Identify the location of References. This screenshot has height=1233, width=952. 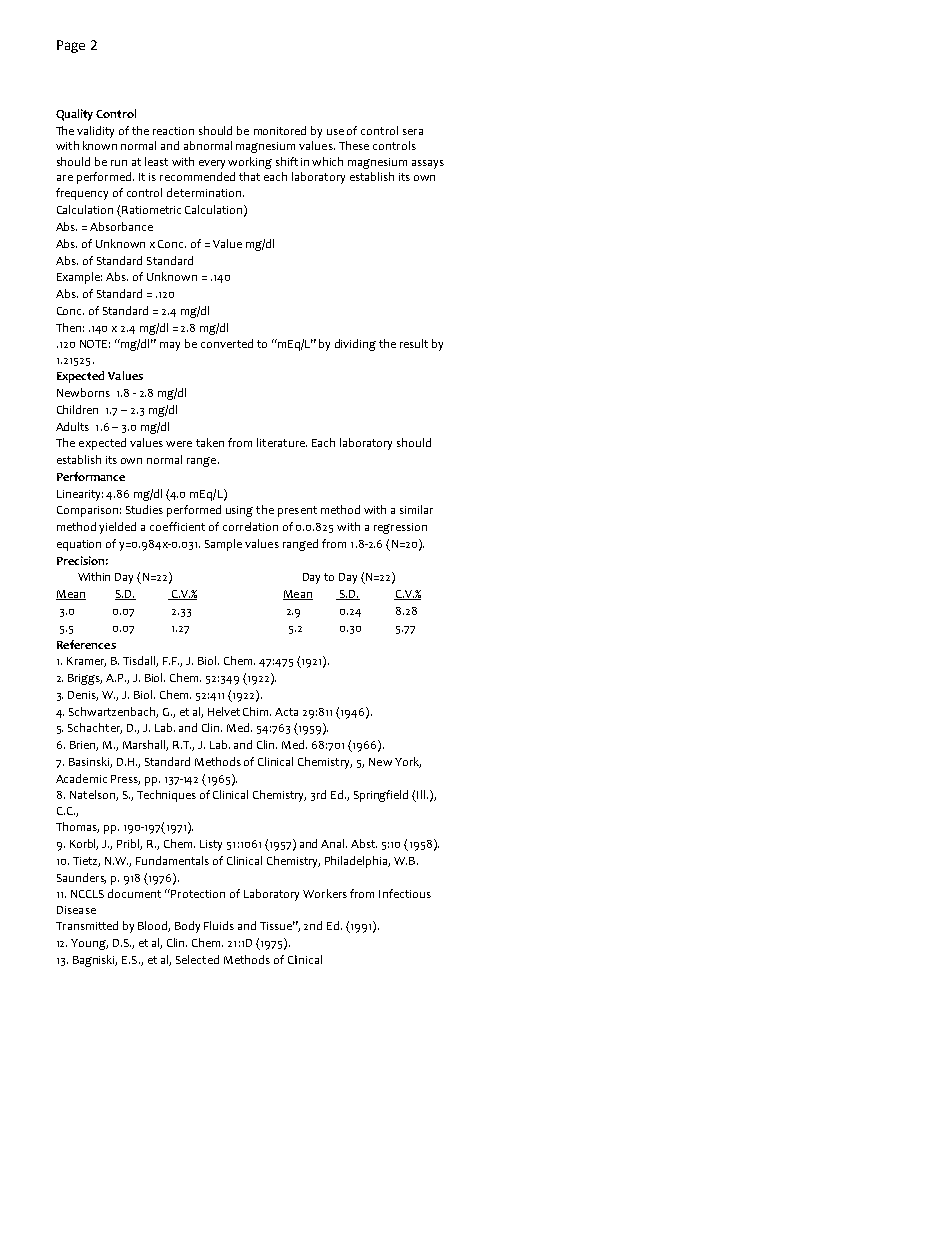
(86, 644).
